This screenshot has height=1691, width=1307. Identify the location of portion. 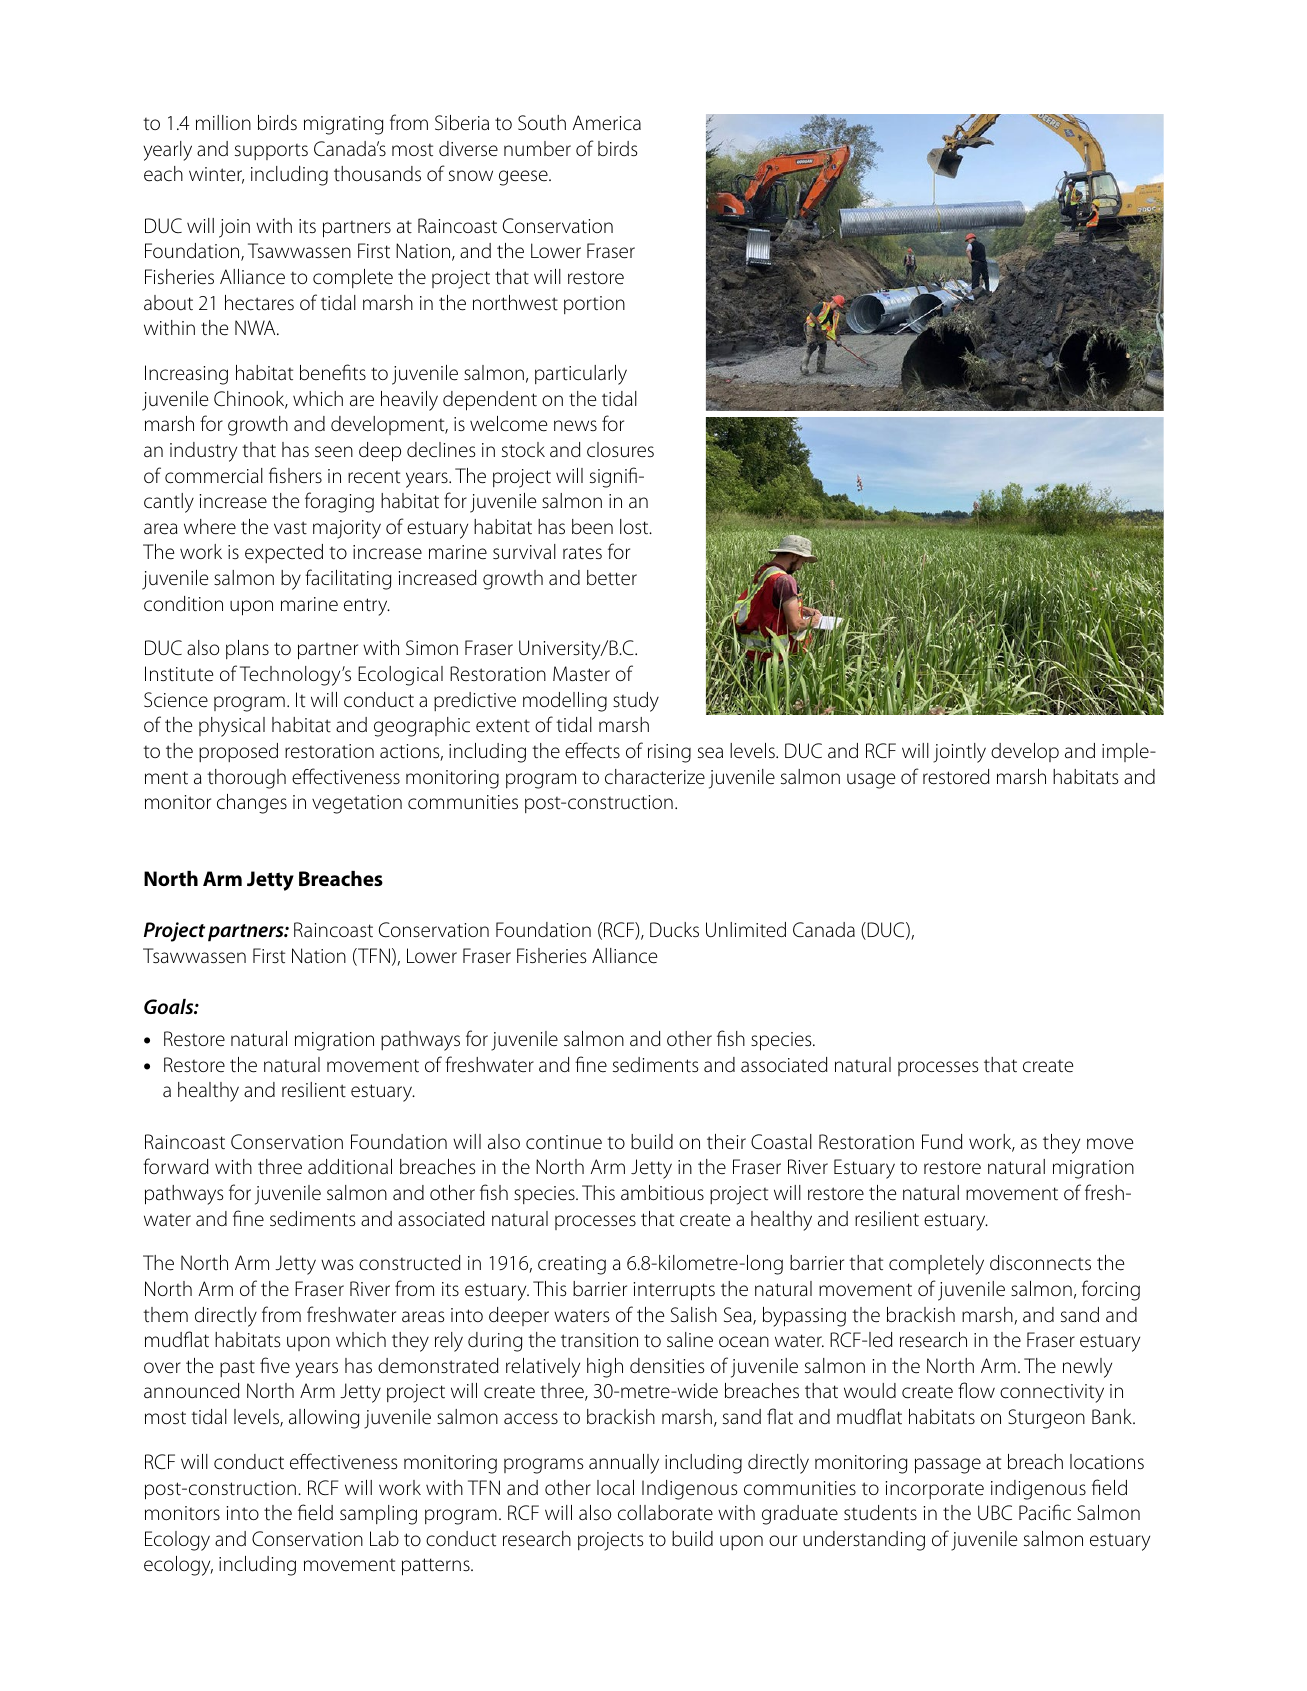
(594, 305).
